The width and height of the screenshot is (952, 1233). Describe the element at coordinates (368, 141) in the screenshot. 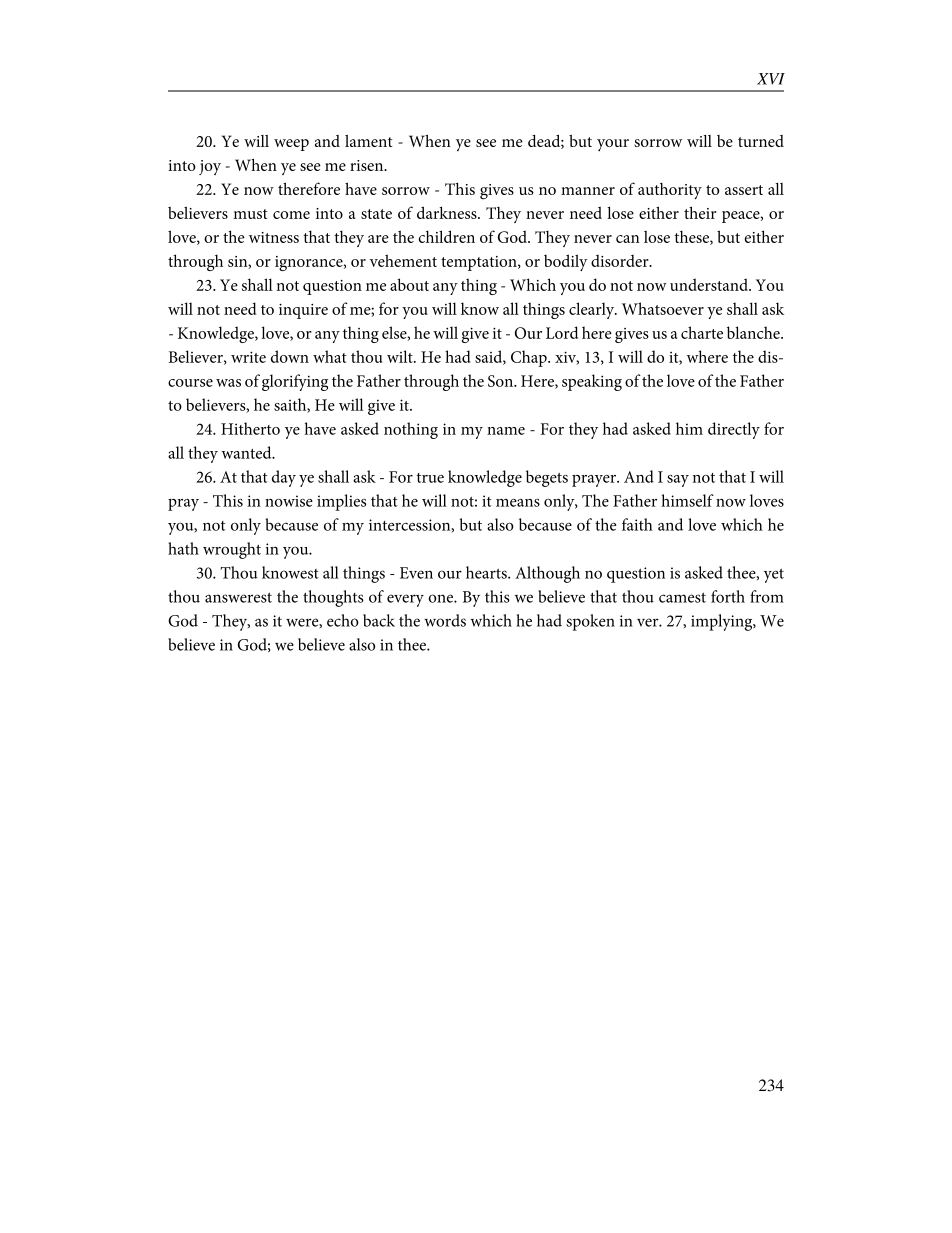

I see `lament` at that location.
